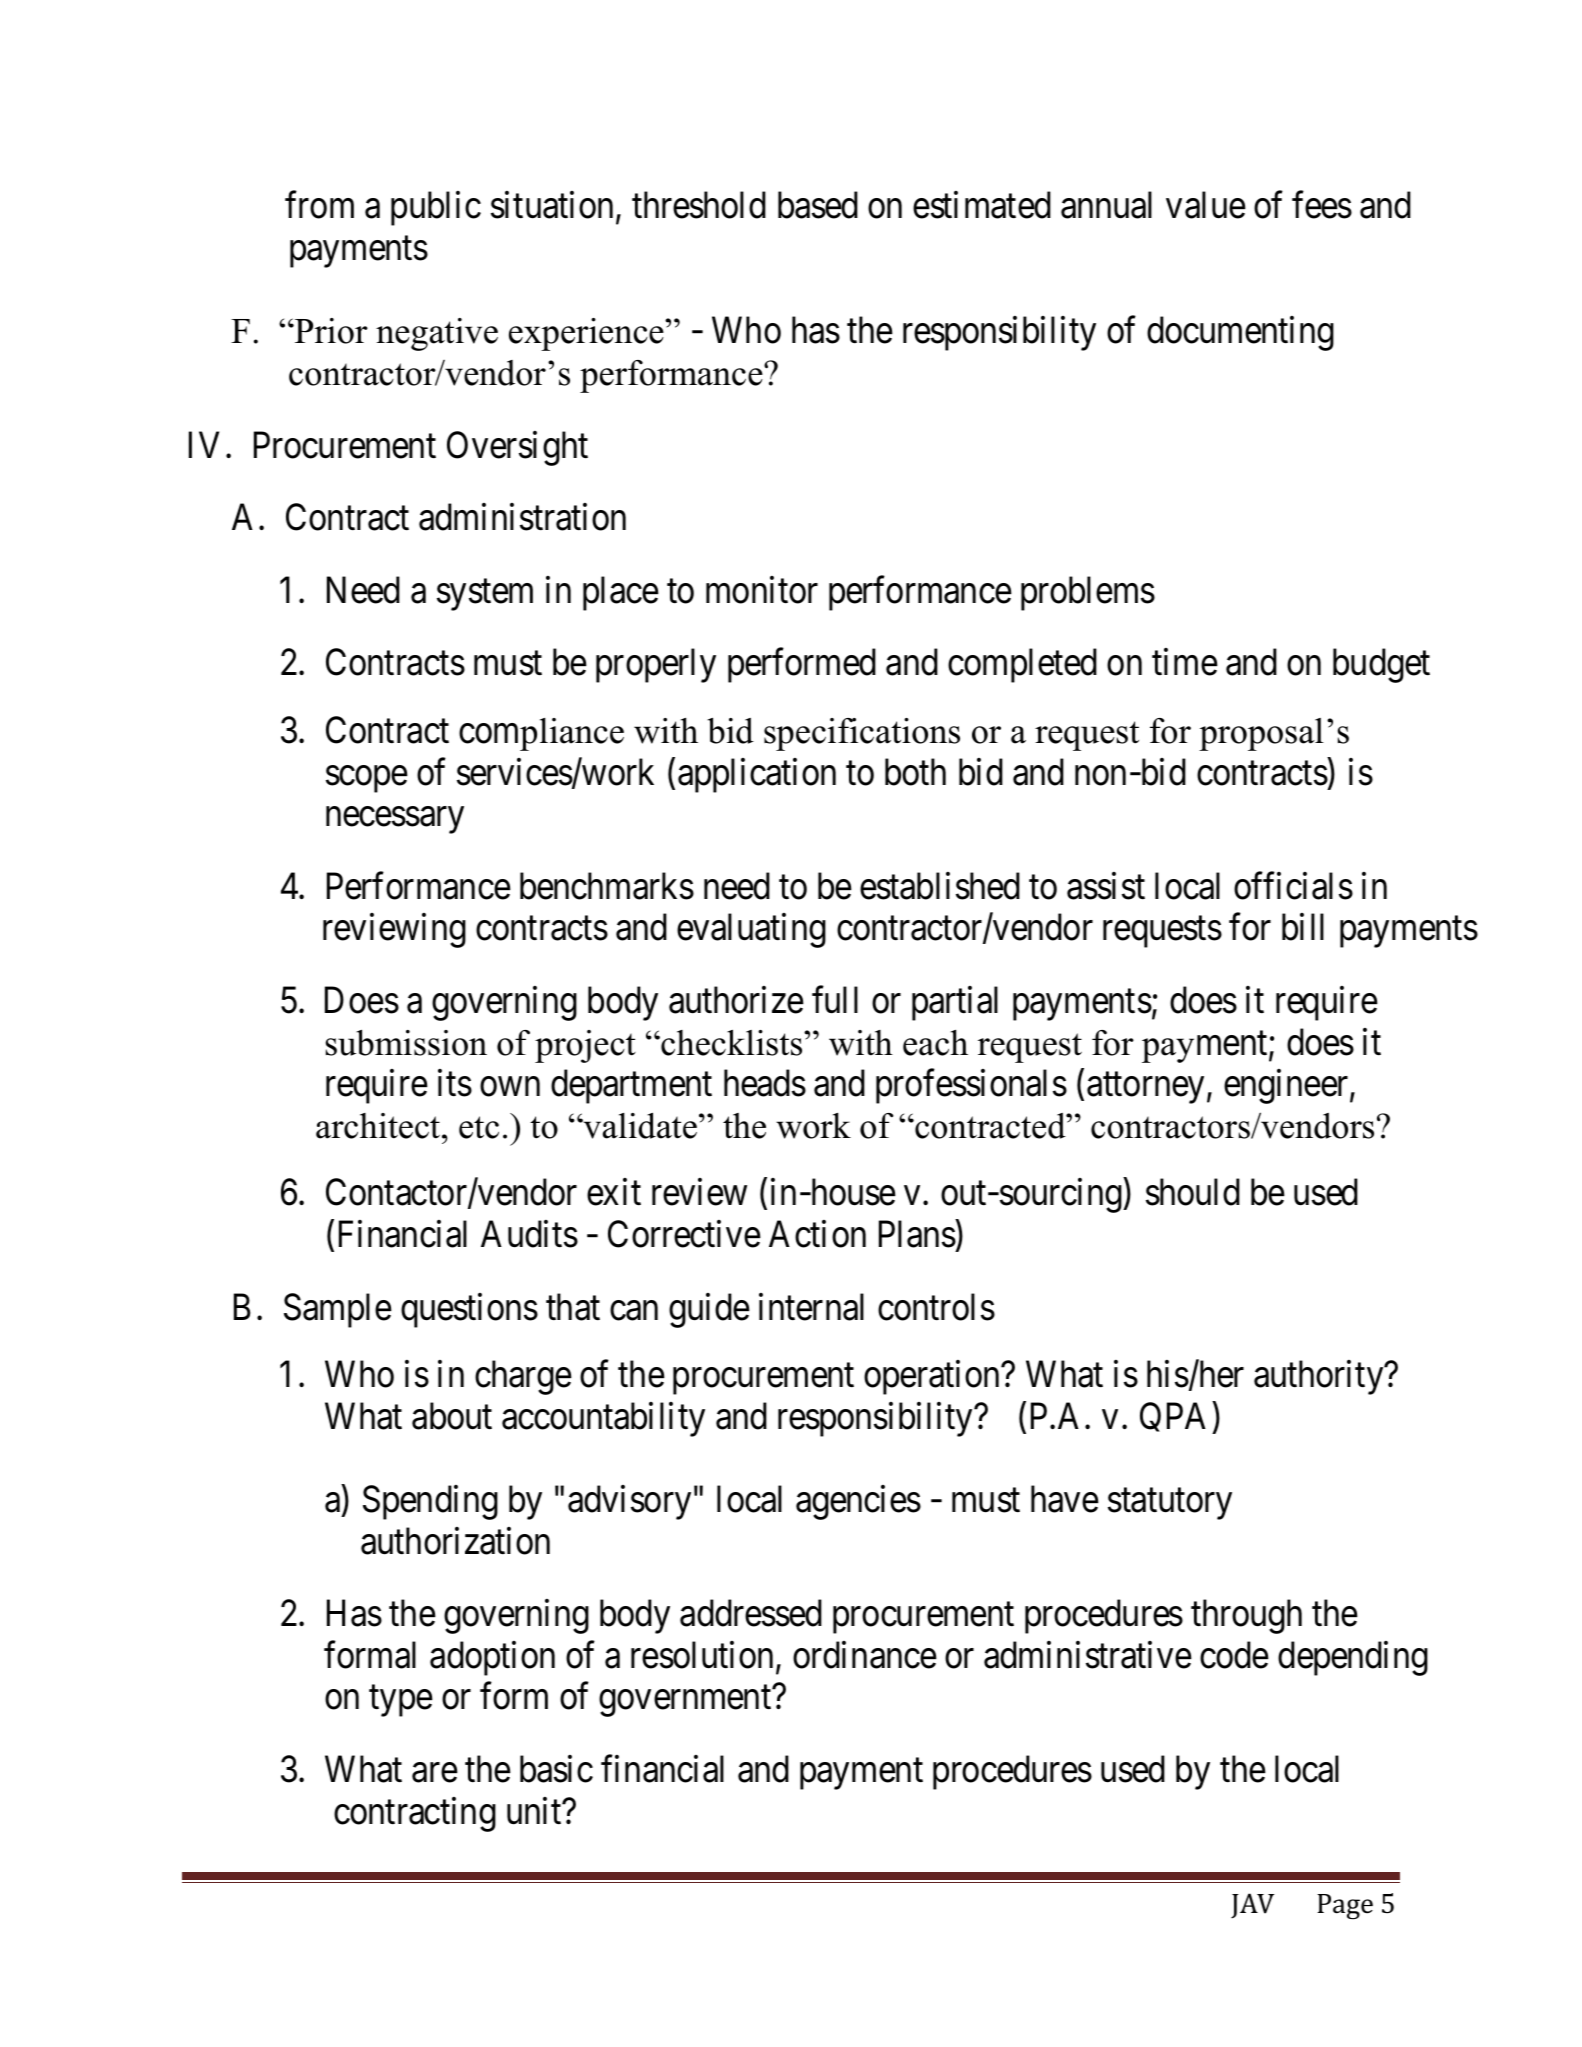 The image size is (1582, 2047). I want to click on Page, so click(1345, 1907).
